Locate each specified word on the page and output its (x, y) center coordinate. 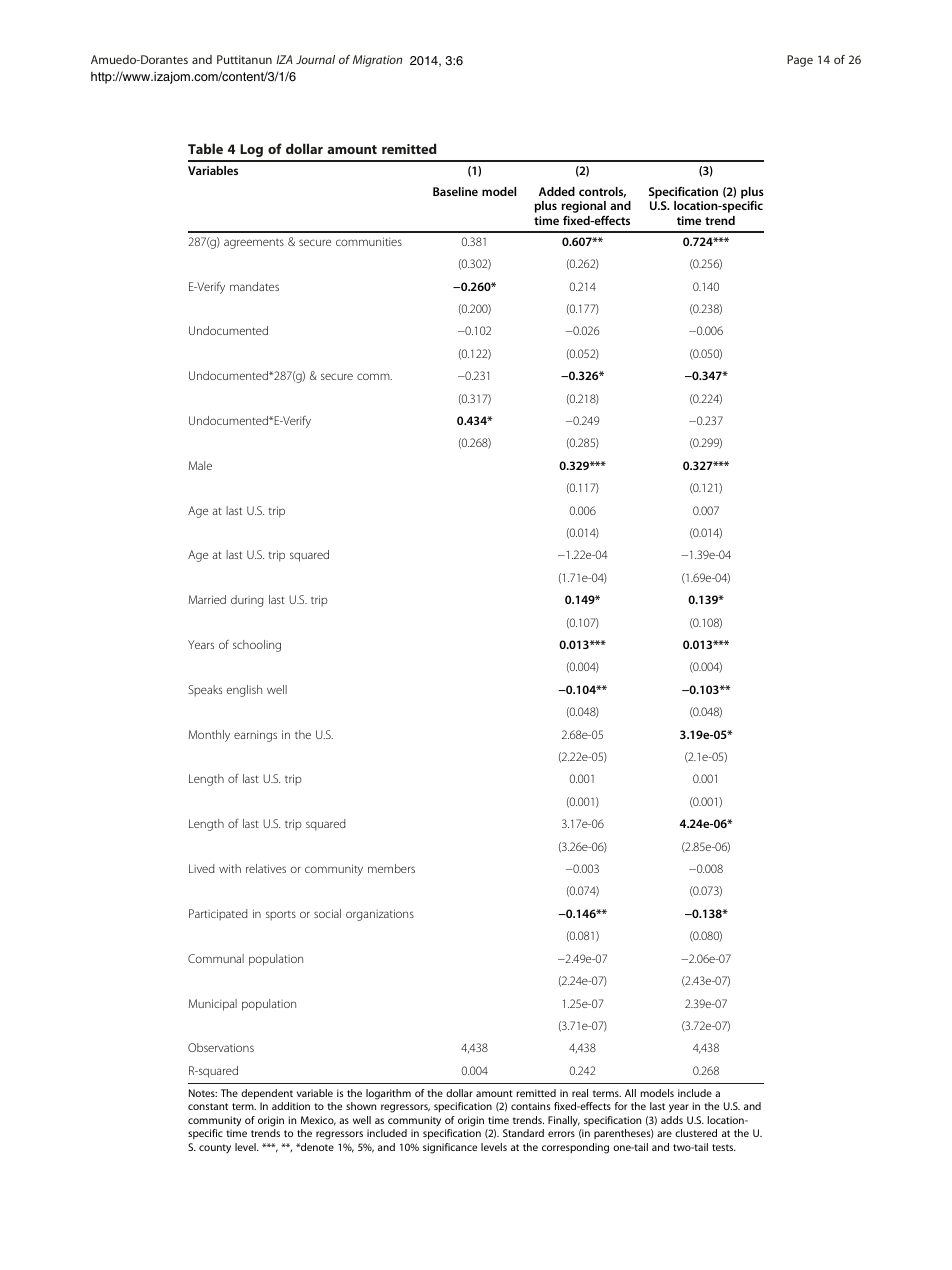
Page (800, 61)
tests (724, 1147)
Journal (315, 59)
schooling (257, 646)
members (391, 868)
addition (291, 1106)
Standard (523, 1133)
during (247, 601)
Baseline (455, 191)
